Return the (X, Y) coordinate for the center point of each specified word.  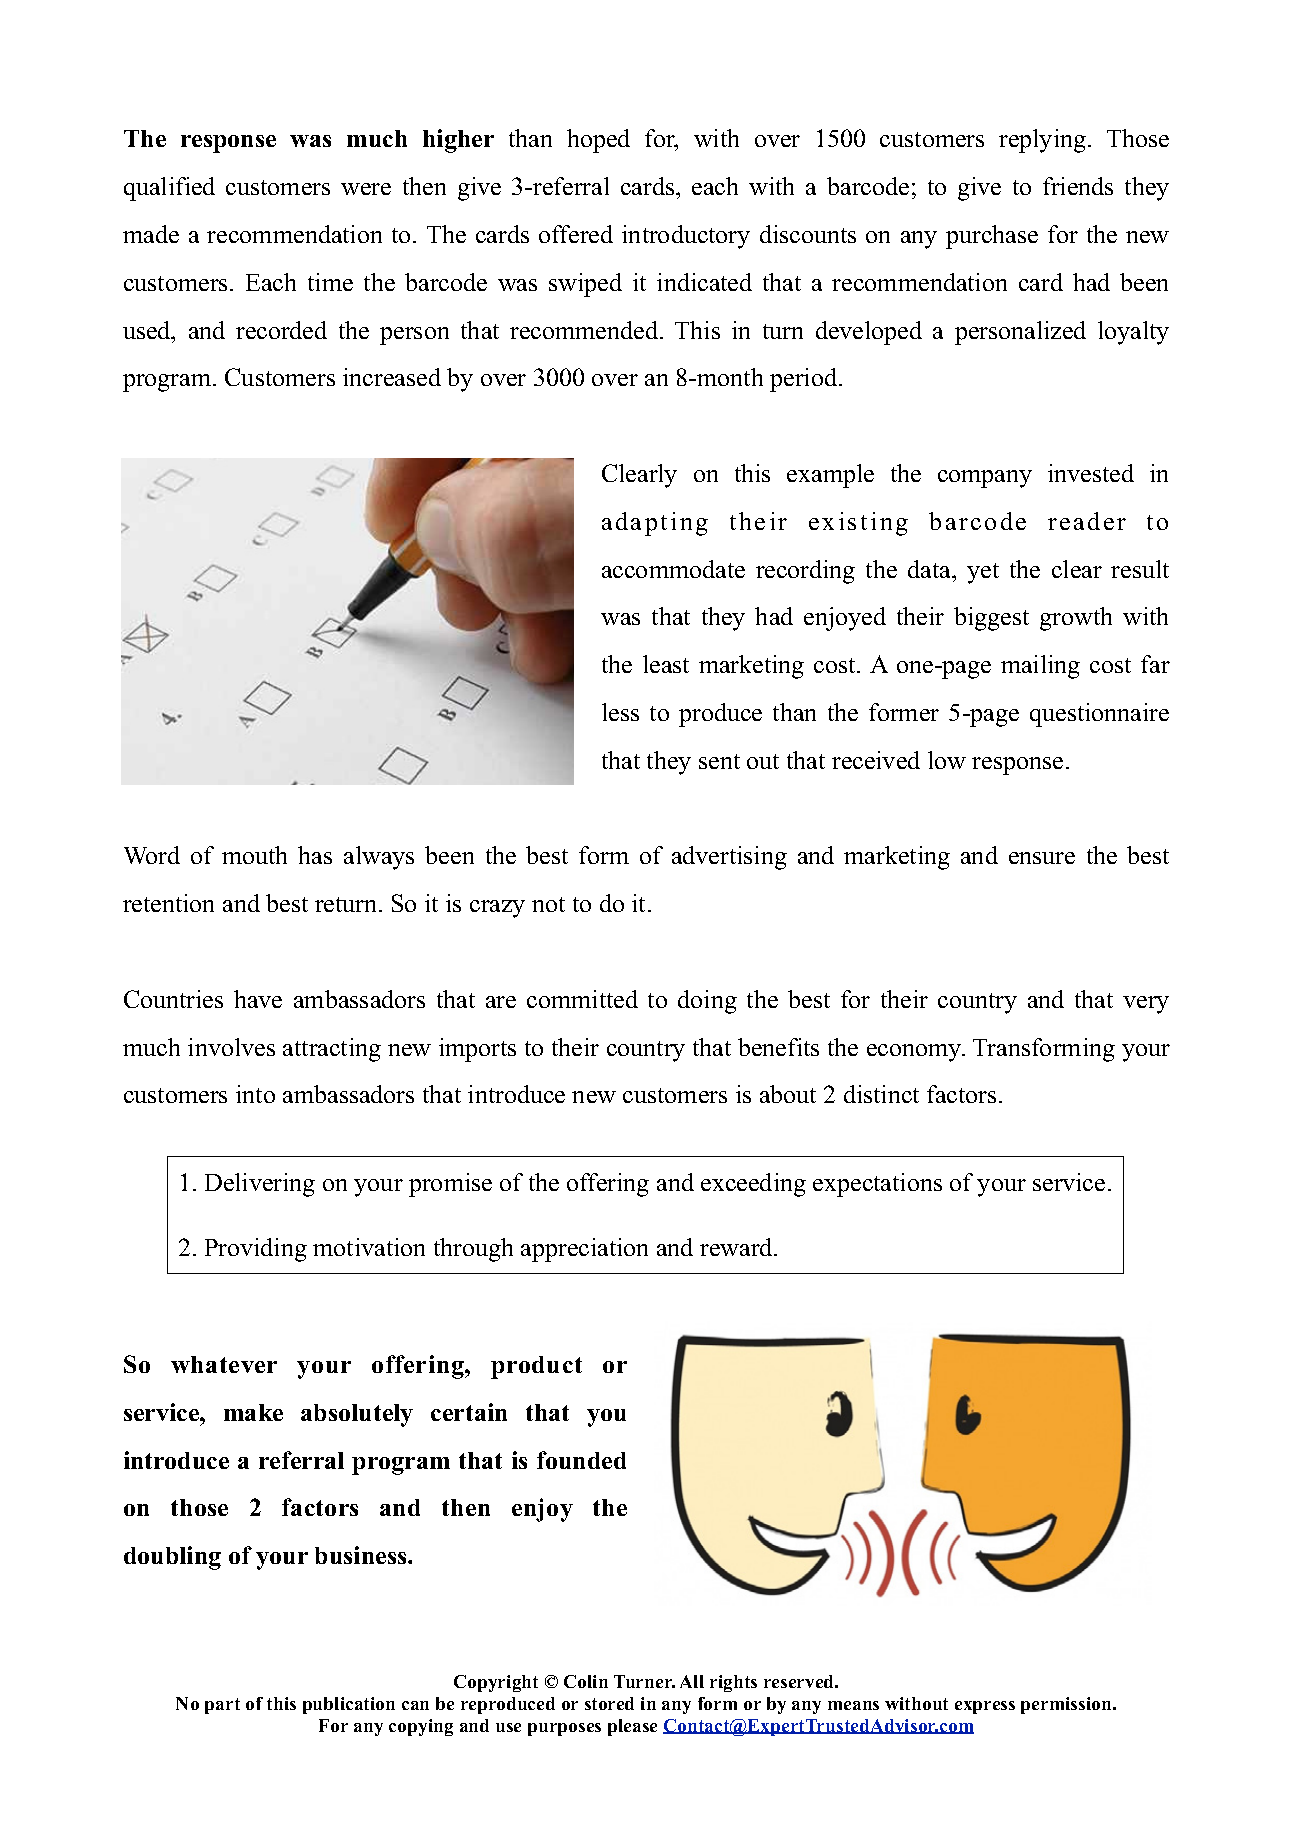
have (258, 999)
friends (1078, 186)
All (692, 1681)
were (366, 189)
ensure (1042, 858)
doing (707, 1002)
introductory (686, 237)
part (222, 1706)
